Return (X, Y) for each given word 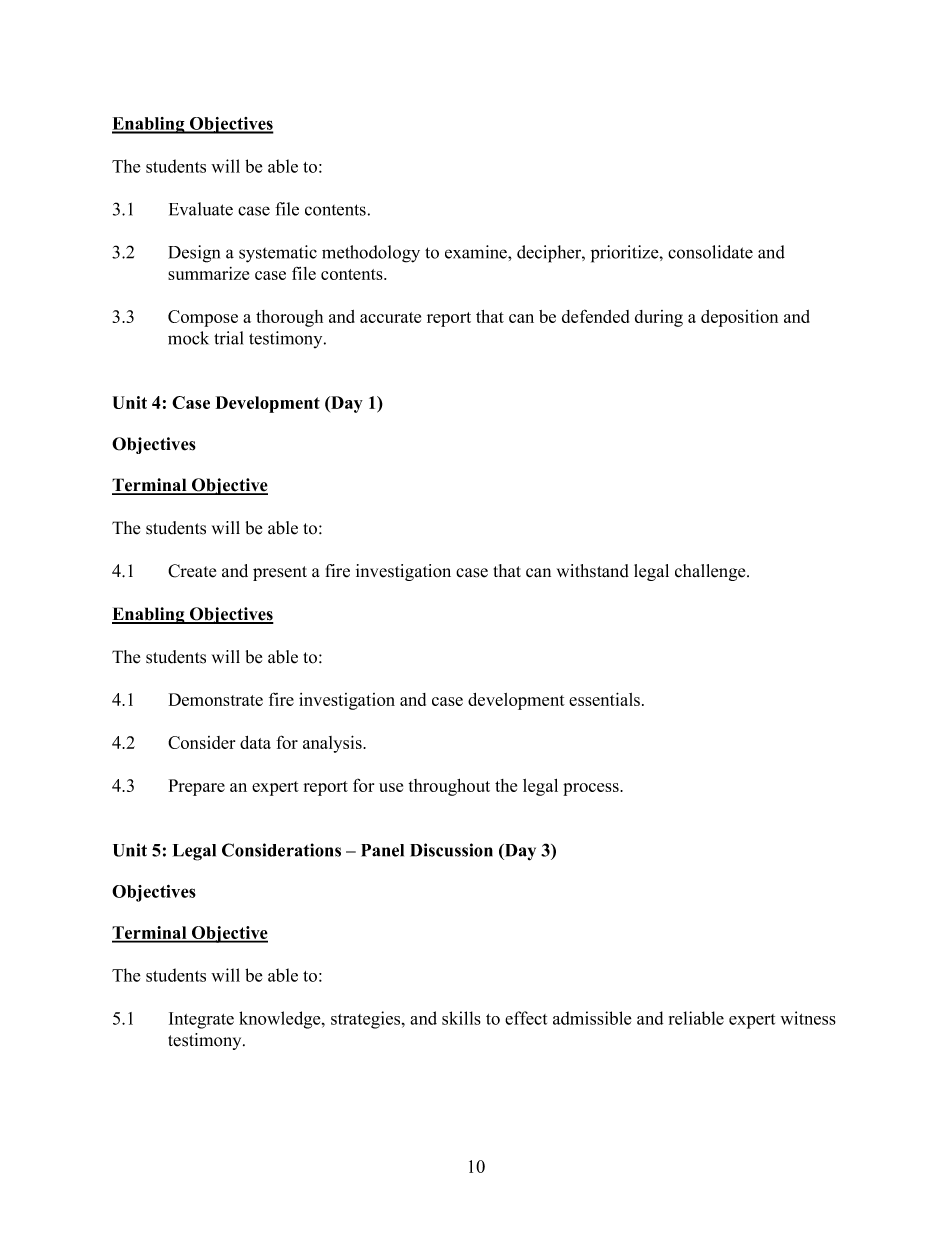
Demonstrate (216, 699)
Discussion (451, 850)
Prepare (197, 787)
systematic (278, 254)
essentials (606, 699)
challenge (711, 572)
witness (808, 1018)
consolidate (710, 252)
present (280, 573)
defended (595, 316)
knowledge (281, 1020)
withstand (593, 571)
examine (477, 252)
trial (228, 338)
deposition (739, 318)
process (592, 789)
